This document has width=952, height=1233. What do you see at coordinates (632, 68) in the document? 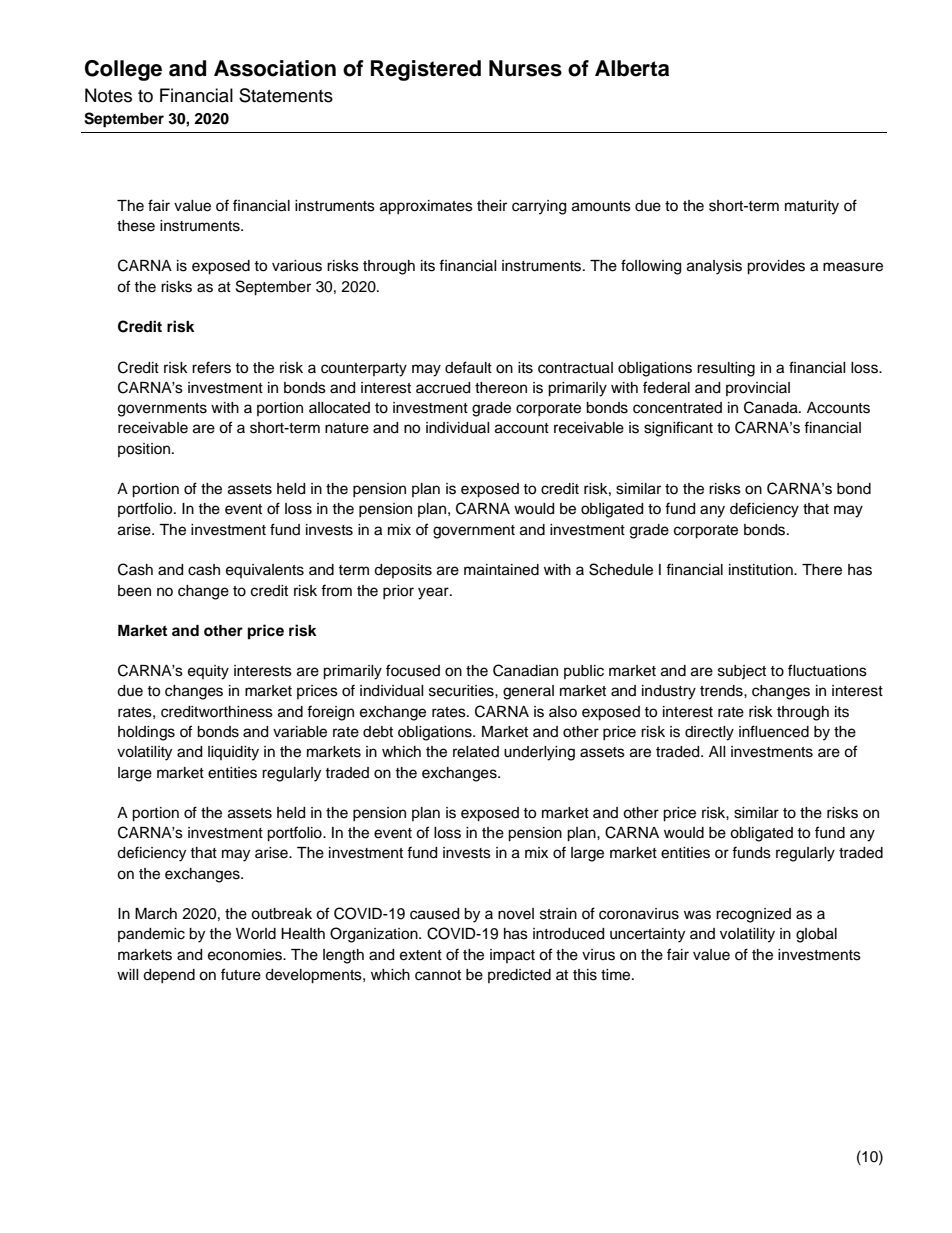
I see `Alberta` at bounding box center [632, 68].
